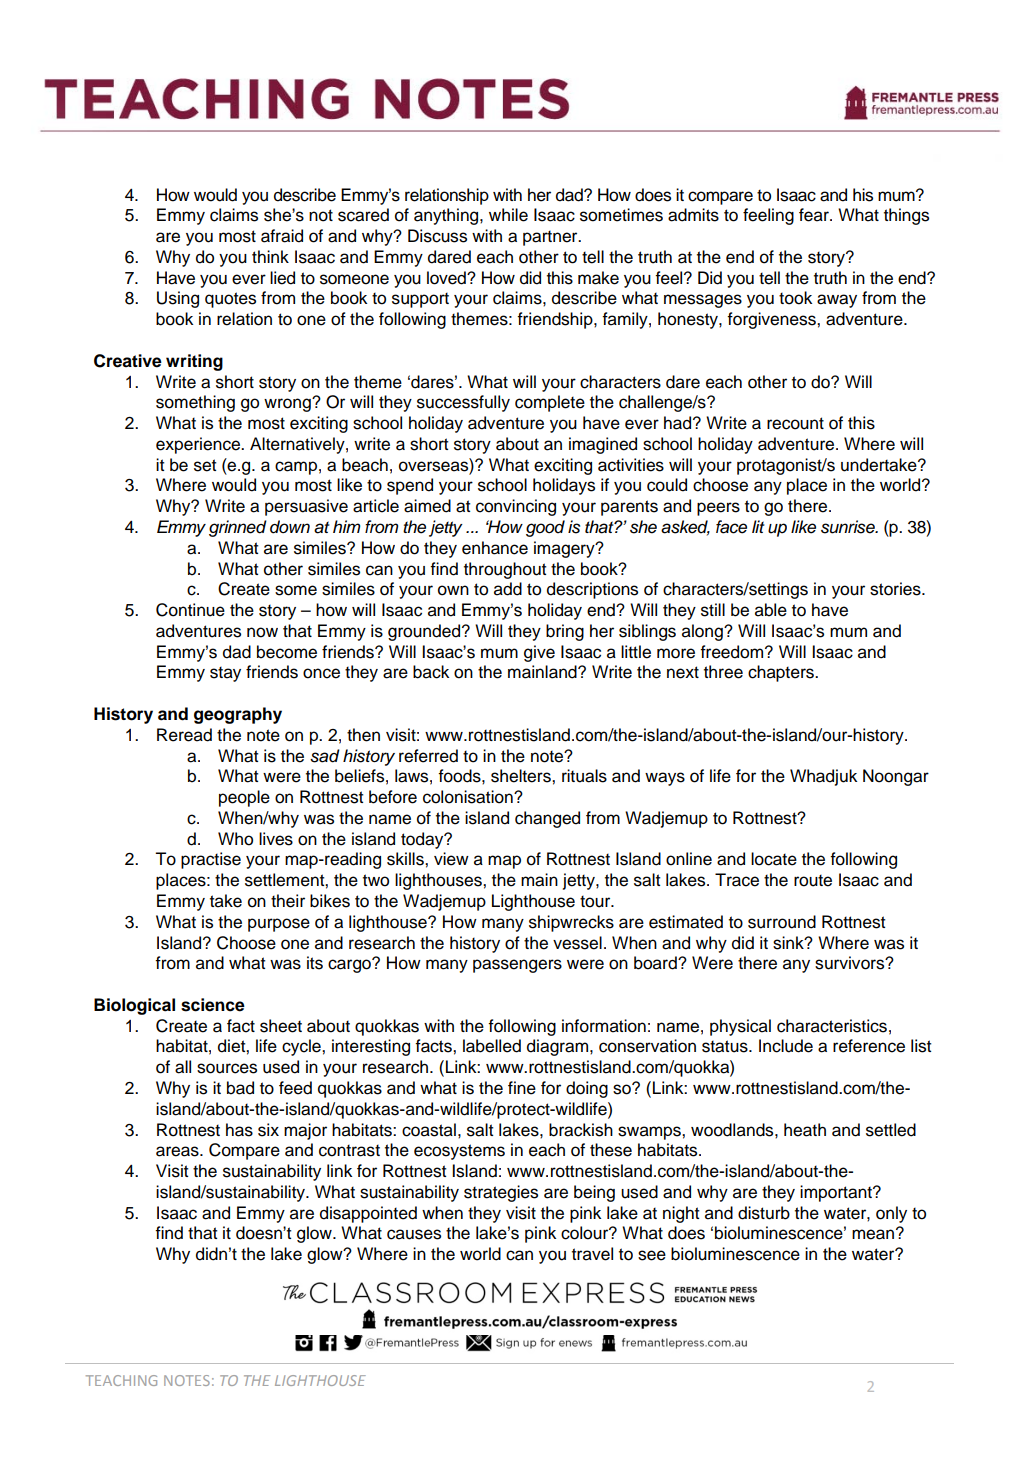 This screenshot has height=1458, width=1031. I want to click on areas, so click(178, 1151).
